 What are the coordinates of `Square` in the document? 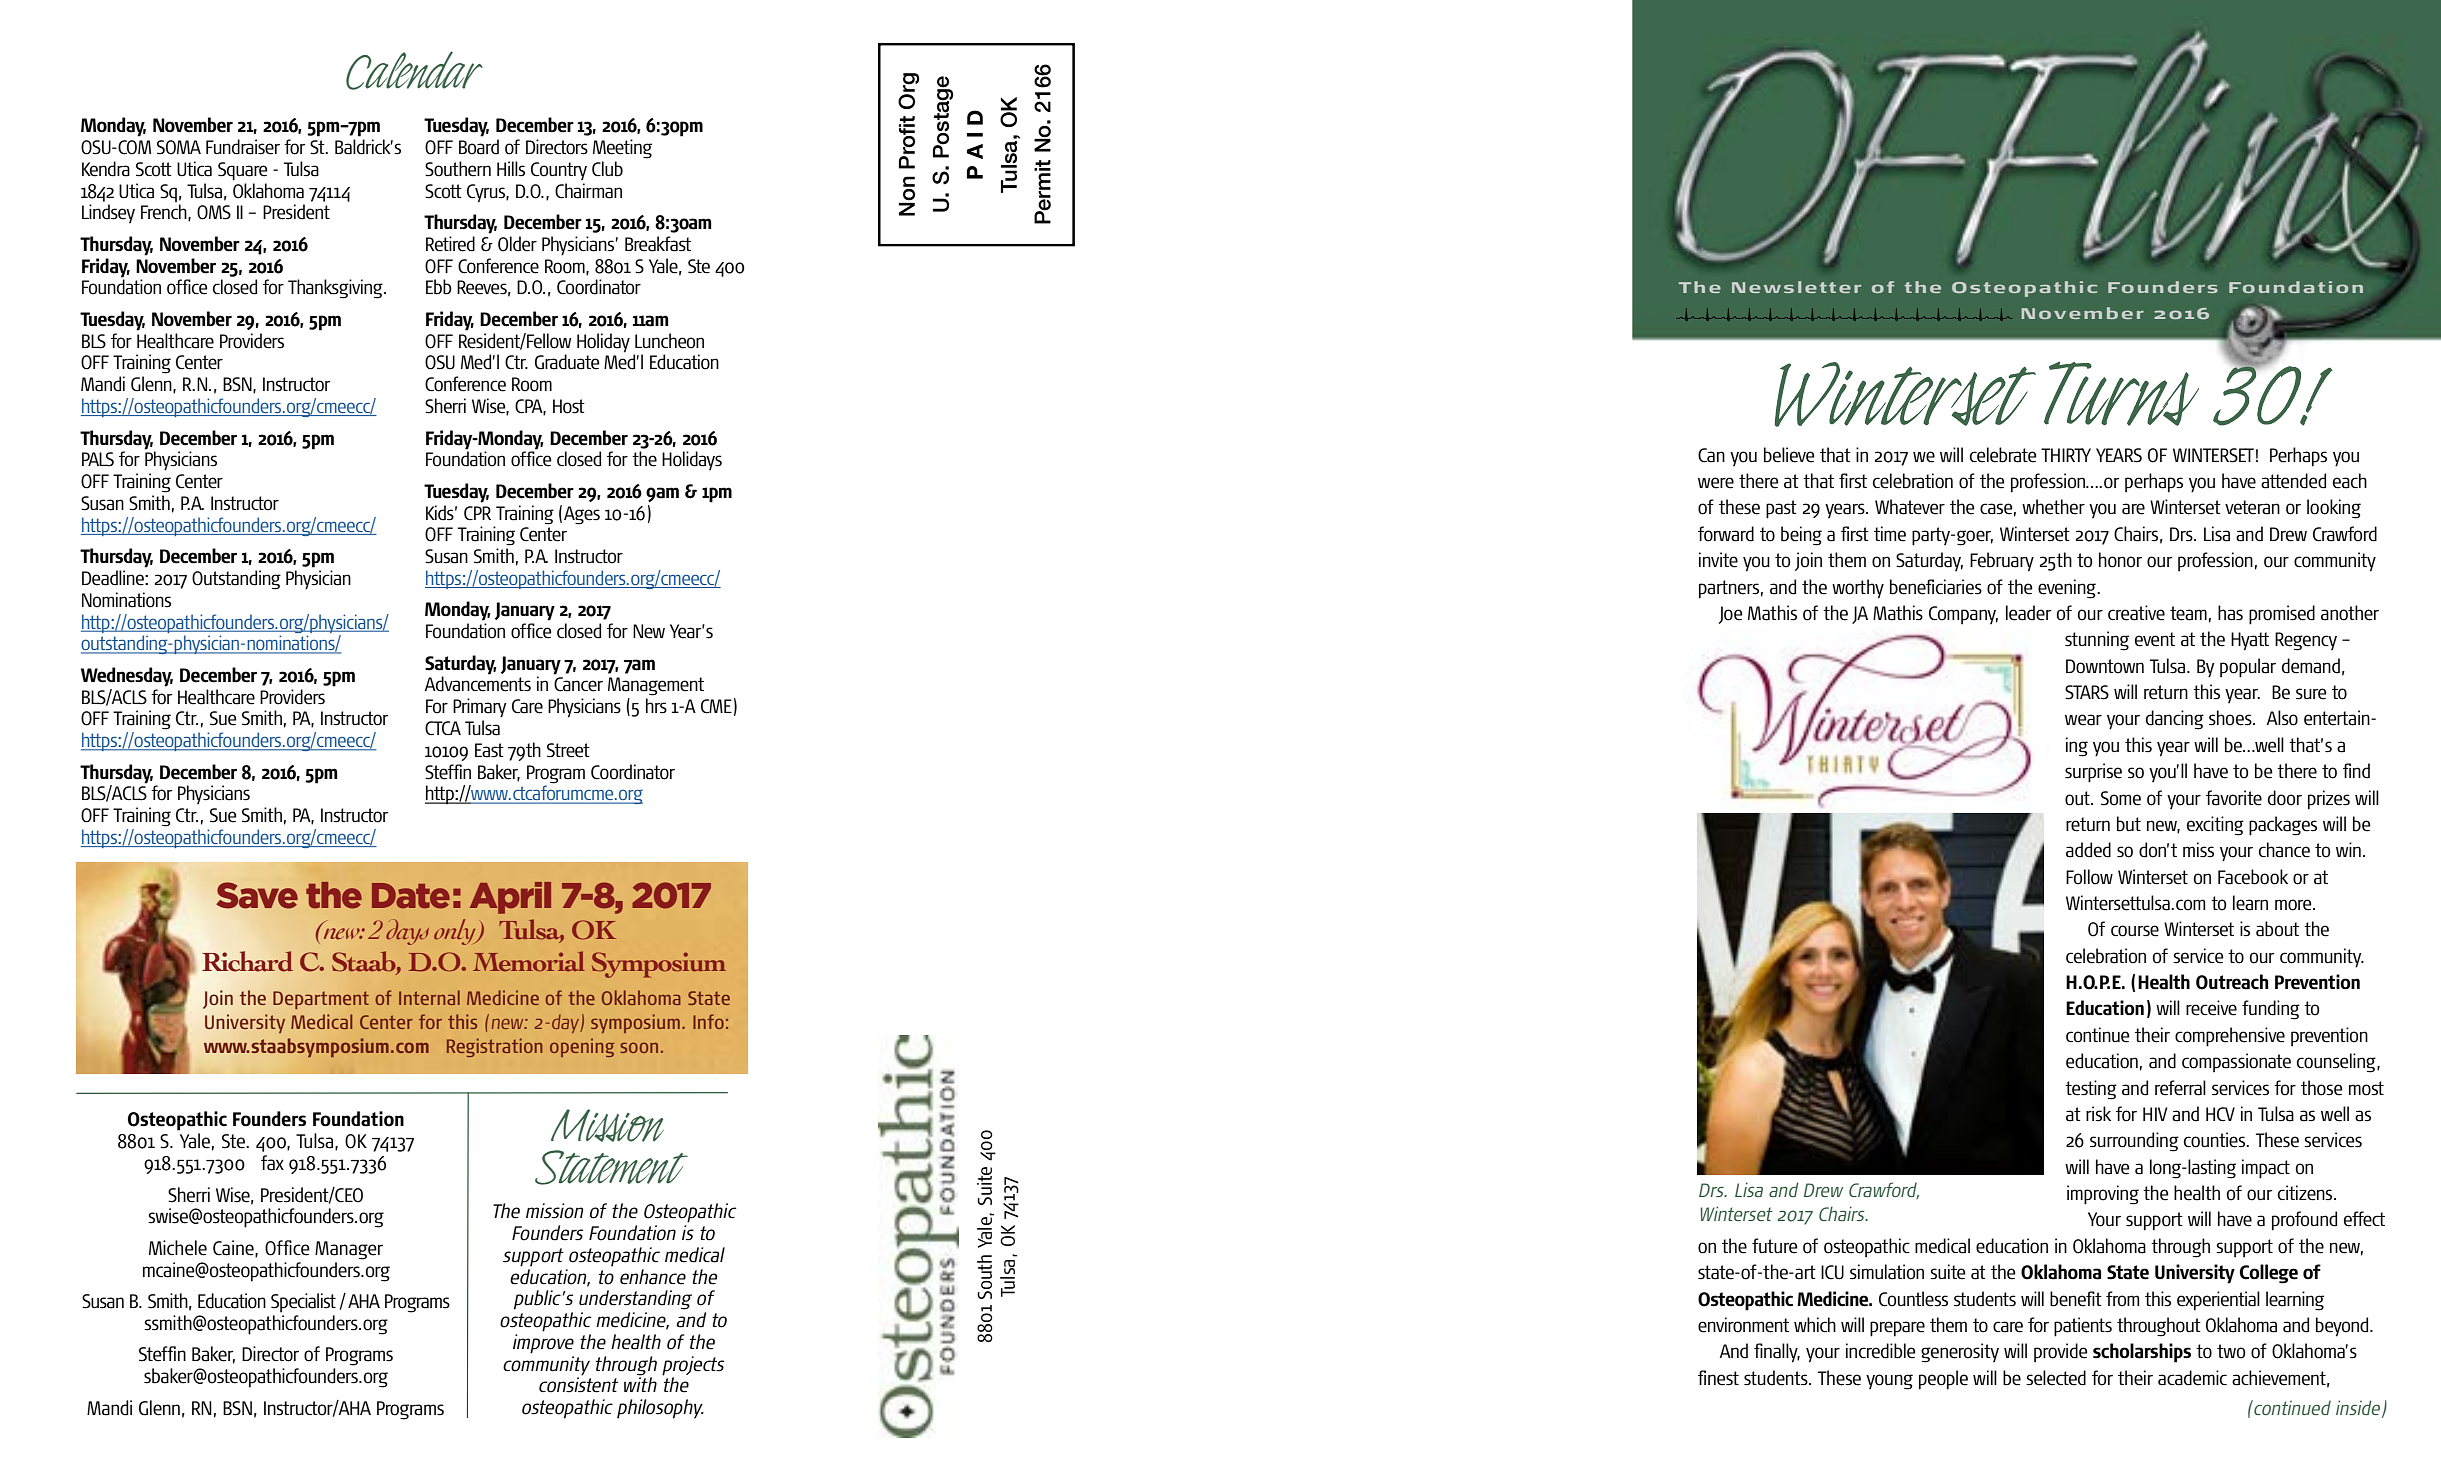 It's located at (243, 171).
